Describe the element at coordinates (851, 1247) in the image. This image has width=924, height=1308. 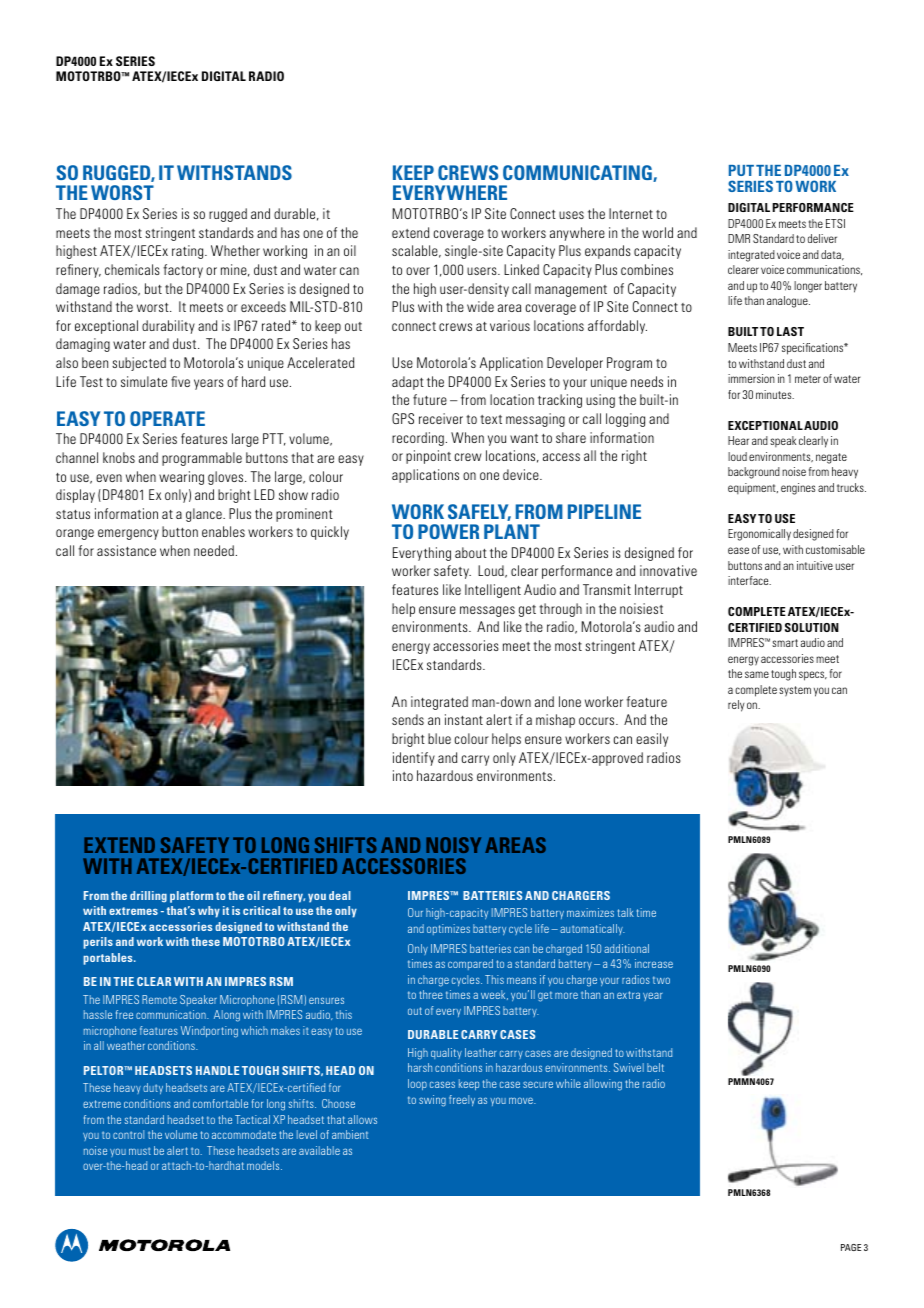
I see `PAGE` at that location.
